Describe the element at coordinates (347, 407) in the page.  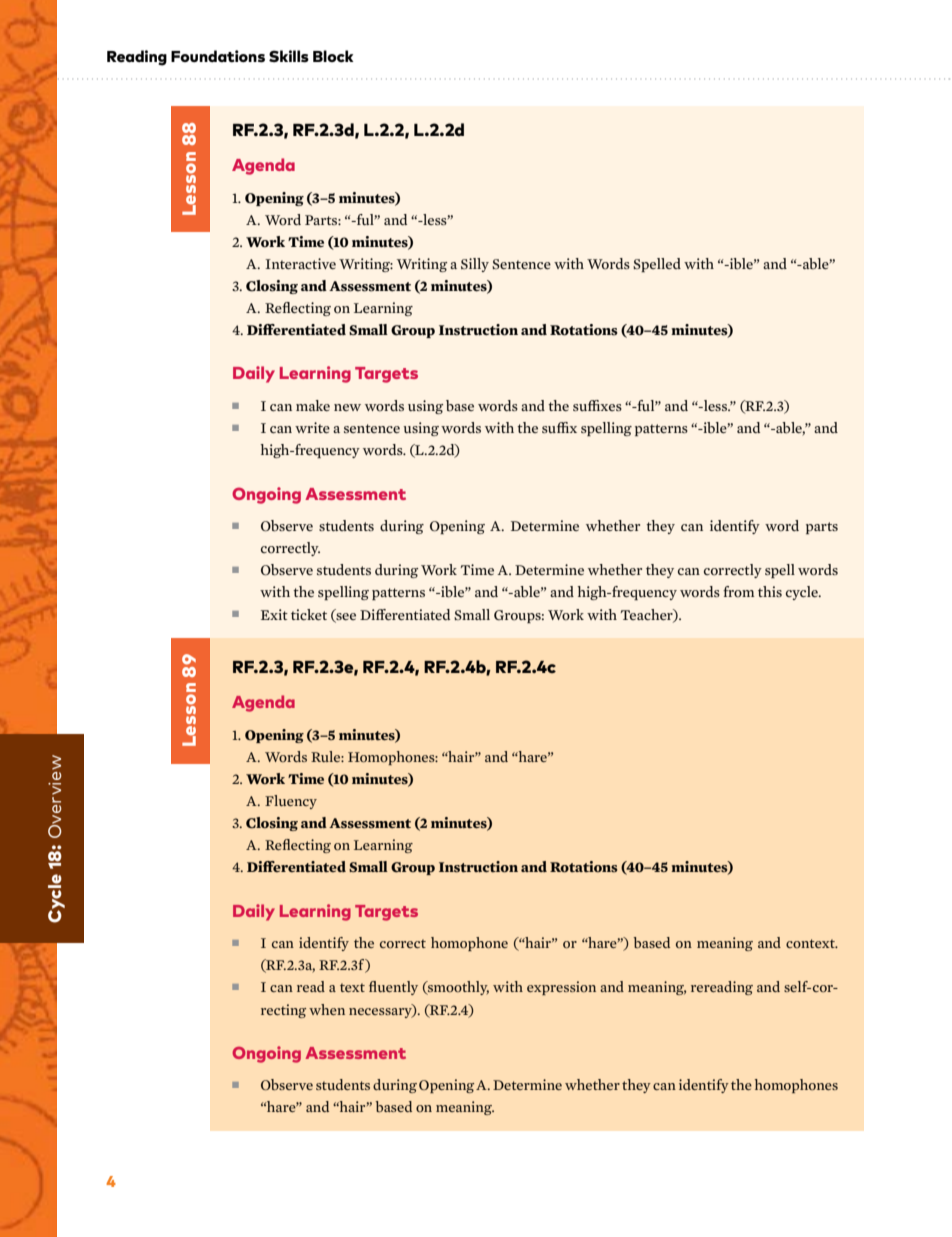
I see `new` at that location.
